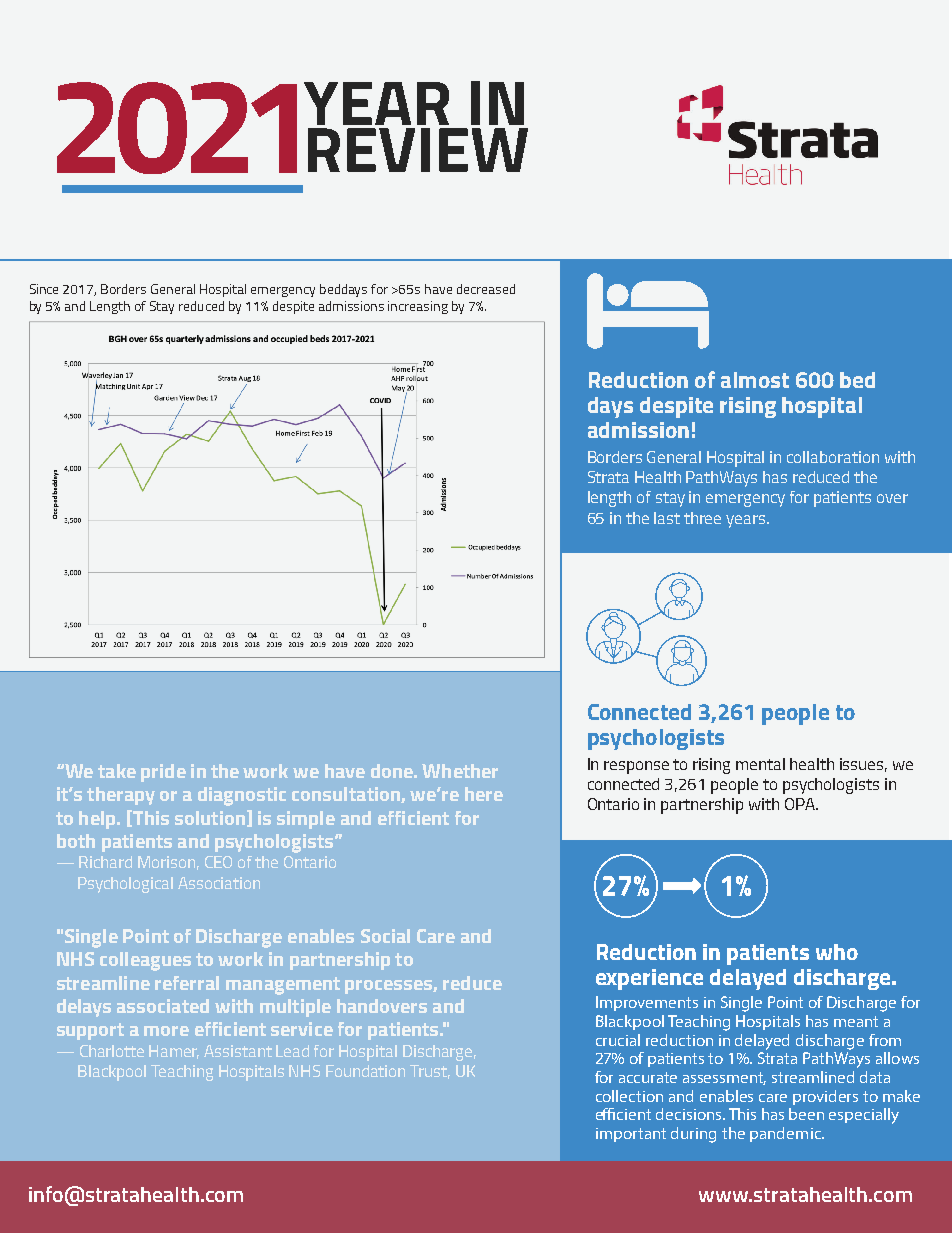 The height and width of the image is (1233, 952). What do you see at coordinates (418, 150) in the image?
I see `REVIEW` at bounding box center [418, 150].
